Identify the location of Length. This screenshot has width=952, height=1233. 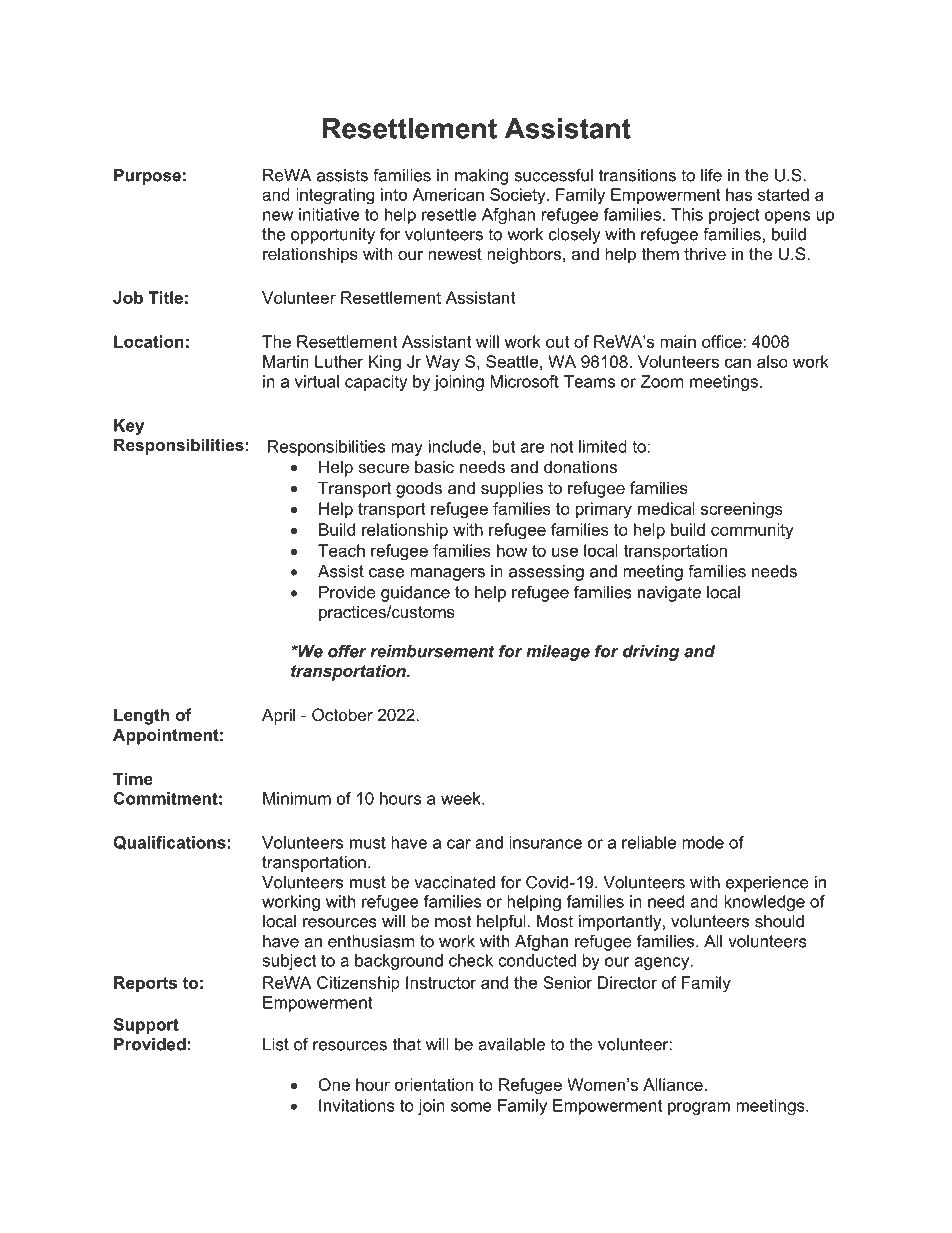
(141, 716).
